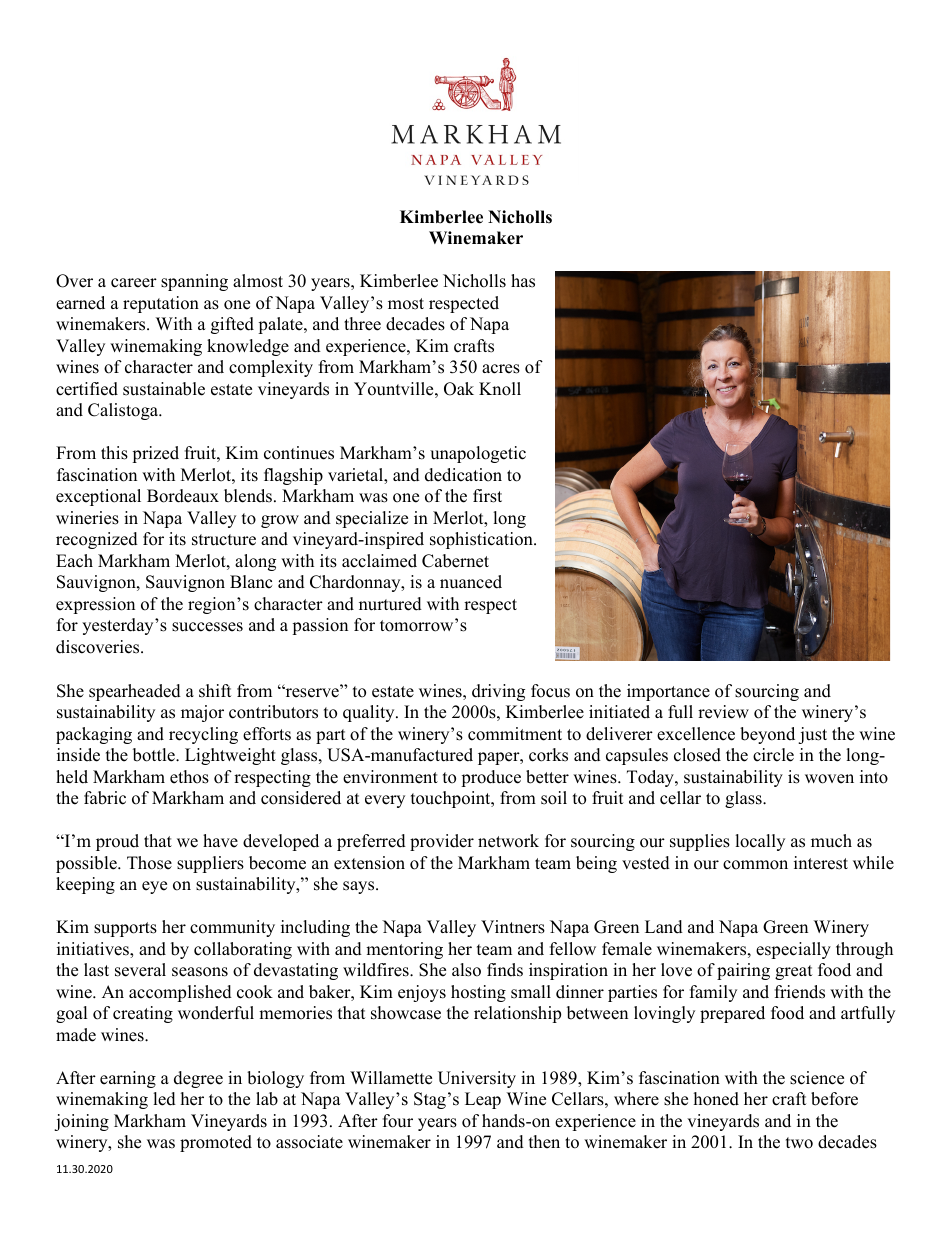 The width and height of the screenshot is (952, 1233). What do you see at coordinates (251, 582) in the screenshot?
I see `Blanc` at bounding box center [251, 582].
